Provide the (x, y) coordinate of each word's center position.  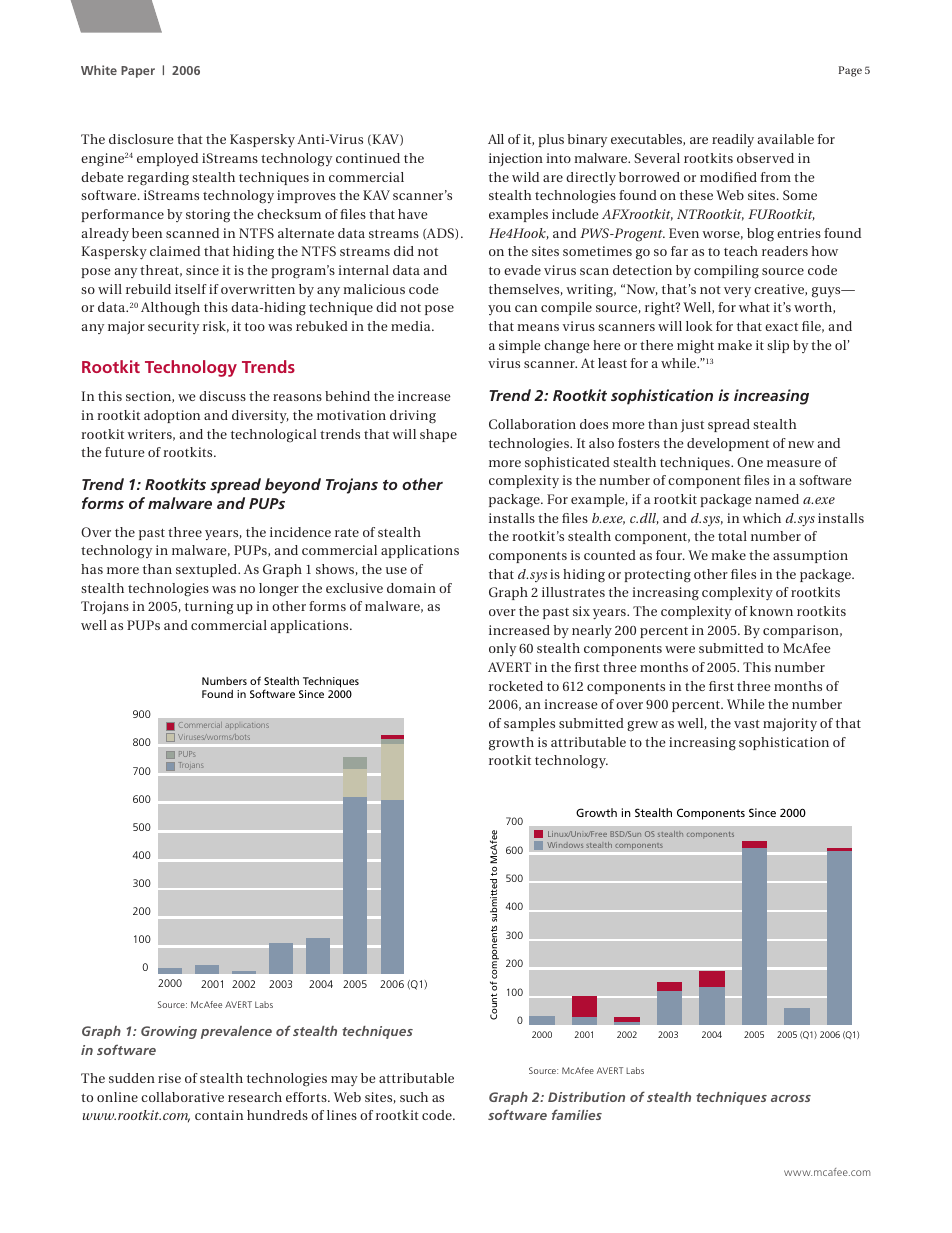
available (786, 139)
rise (169, 1078)
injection (516, 160)
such (414, 1097)
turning (209, 608)
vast (747, 724)
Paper (138, 72)
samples (529, 724)
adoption (172, 416)
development (728, 444)
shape (438, 435)
